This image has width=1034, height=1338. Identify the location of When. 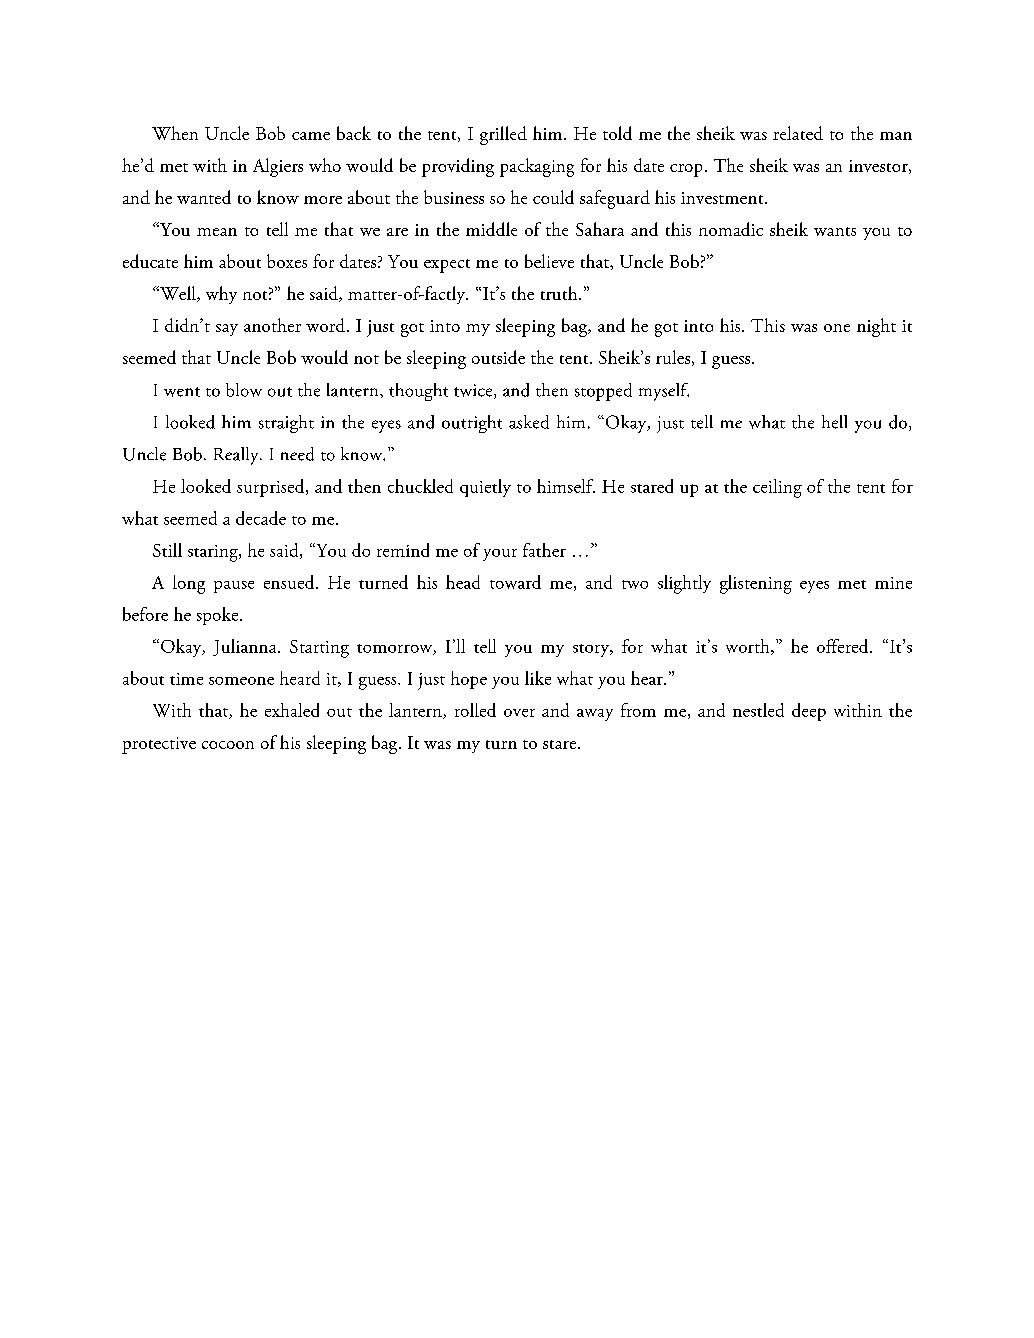
(175, 133).
